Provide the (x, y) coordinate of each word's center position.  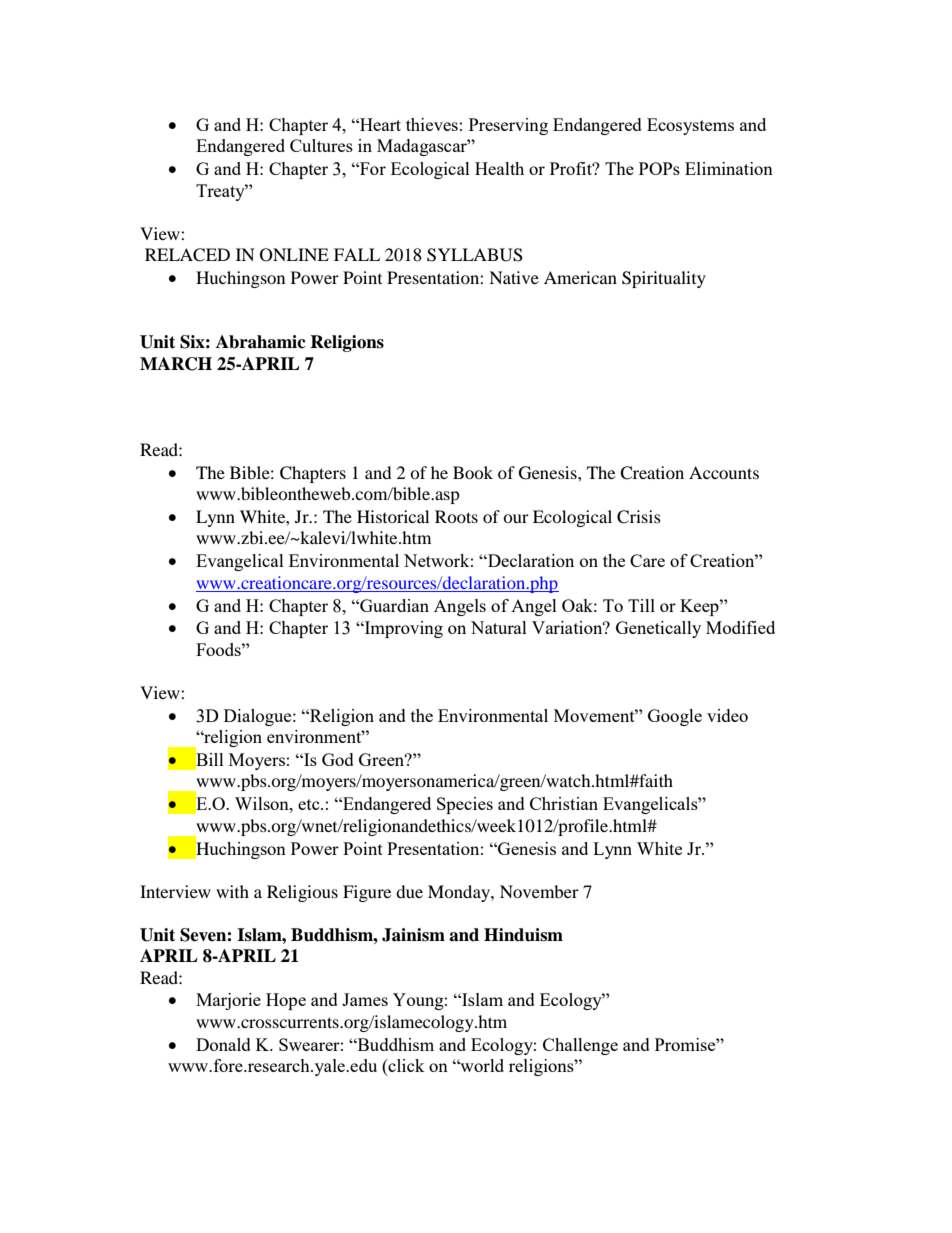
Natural (499, 627)
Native (514, 277)
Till (641, 605)
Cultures (321, 145)
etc (310, 804)
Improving (403, 629)
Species (465, 805)
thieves (432, 124)
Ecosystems (690, 126)
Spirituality (664, 279)
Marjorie (228, 1001)
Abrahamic (261, 342)
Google (675, 717)
